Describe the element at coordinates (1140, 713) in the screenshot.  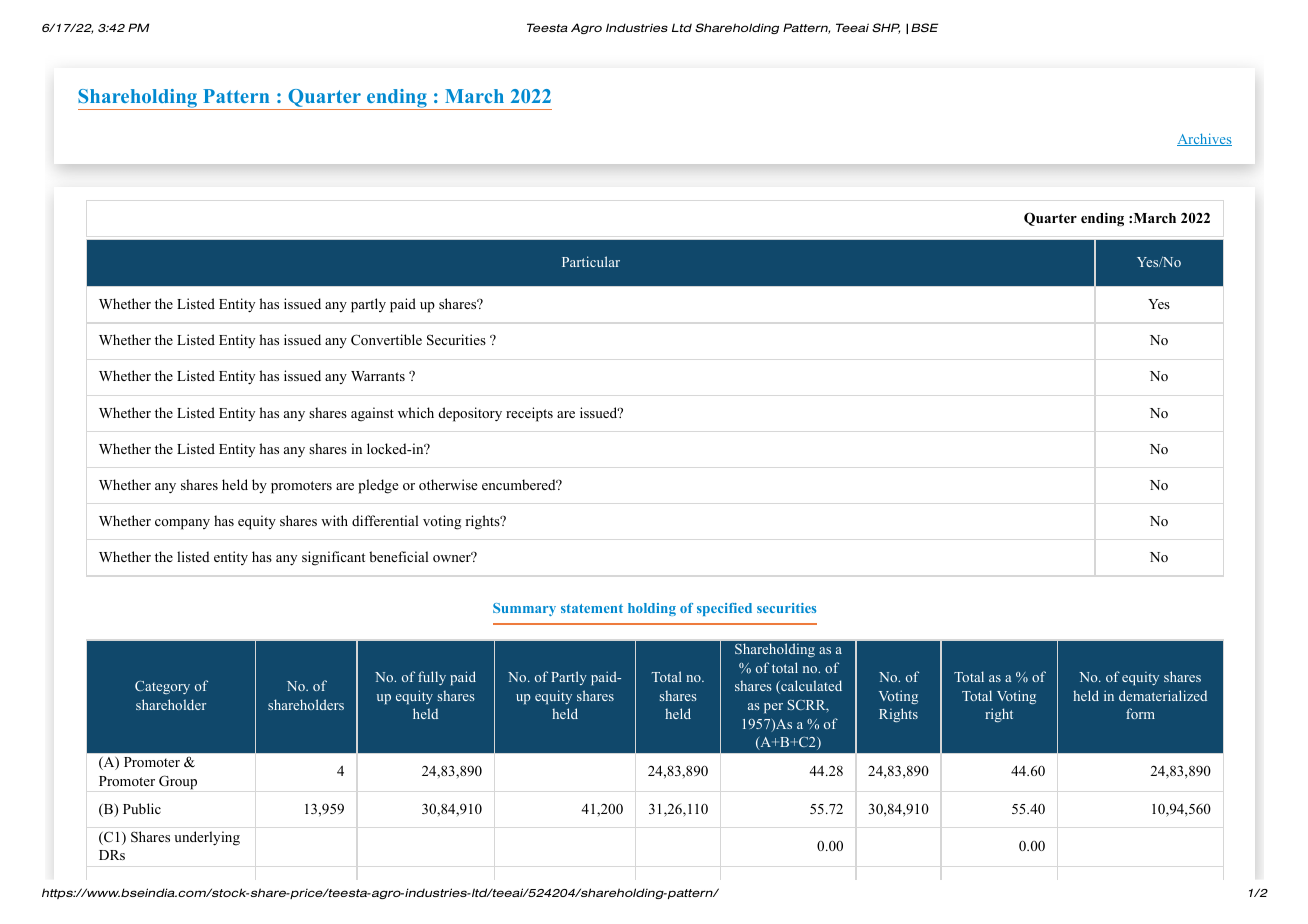
I see `form` at that location.
